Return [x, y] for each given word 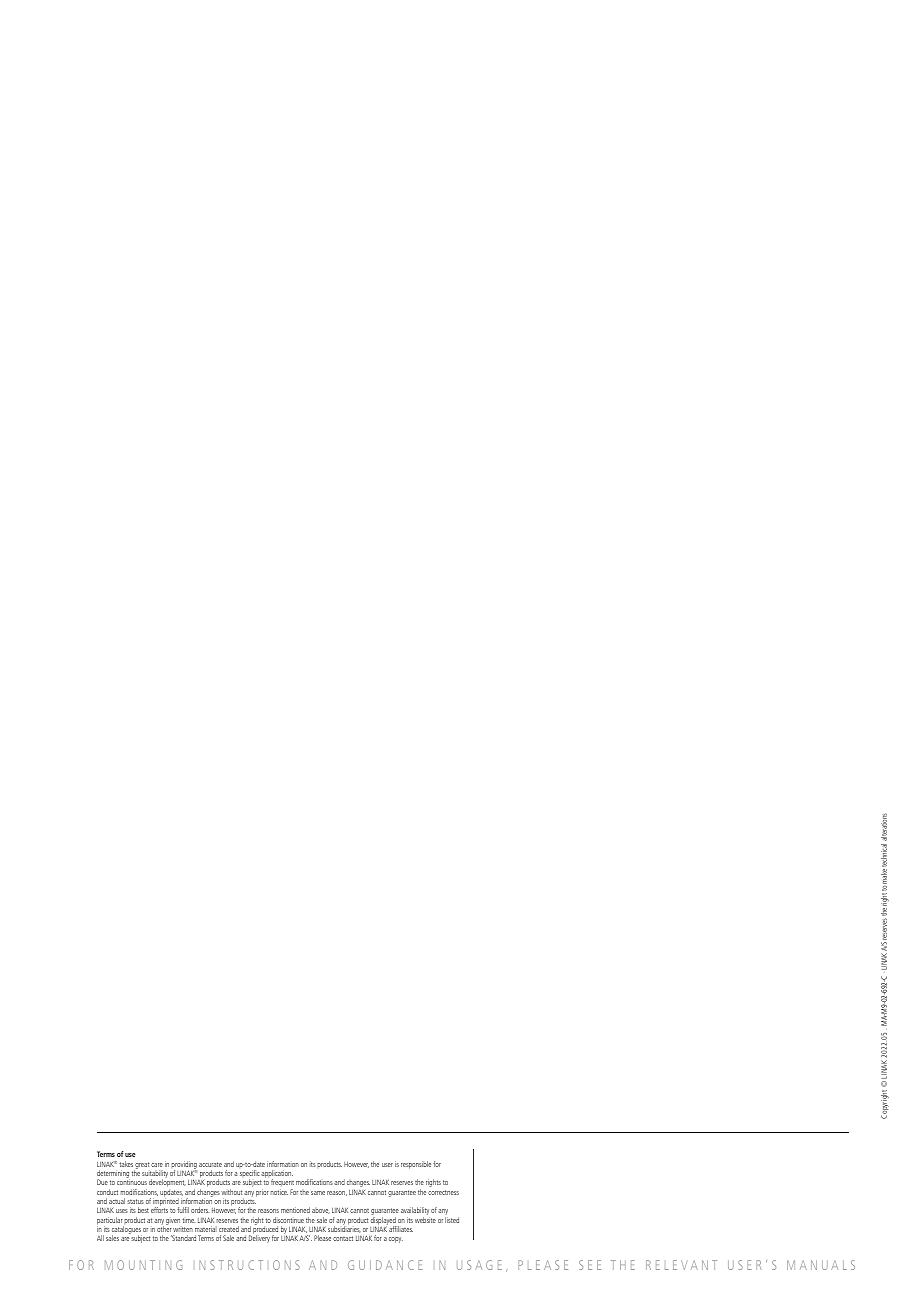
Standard [183, 1238]
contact [343, 1238]
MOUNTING [143, 1265]
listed [452, 1220]
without [231, 1192]
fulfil [183, 1210]
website [425, 1220]
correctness [443, 1192]
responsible [416, 1165]
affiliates [401, 1229]
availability [415, 1212]
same [318, 1193]
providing [184, 1166]
